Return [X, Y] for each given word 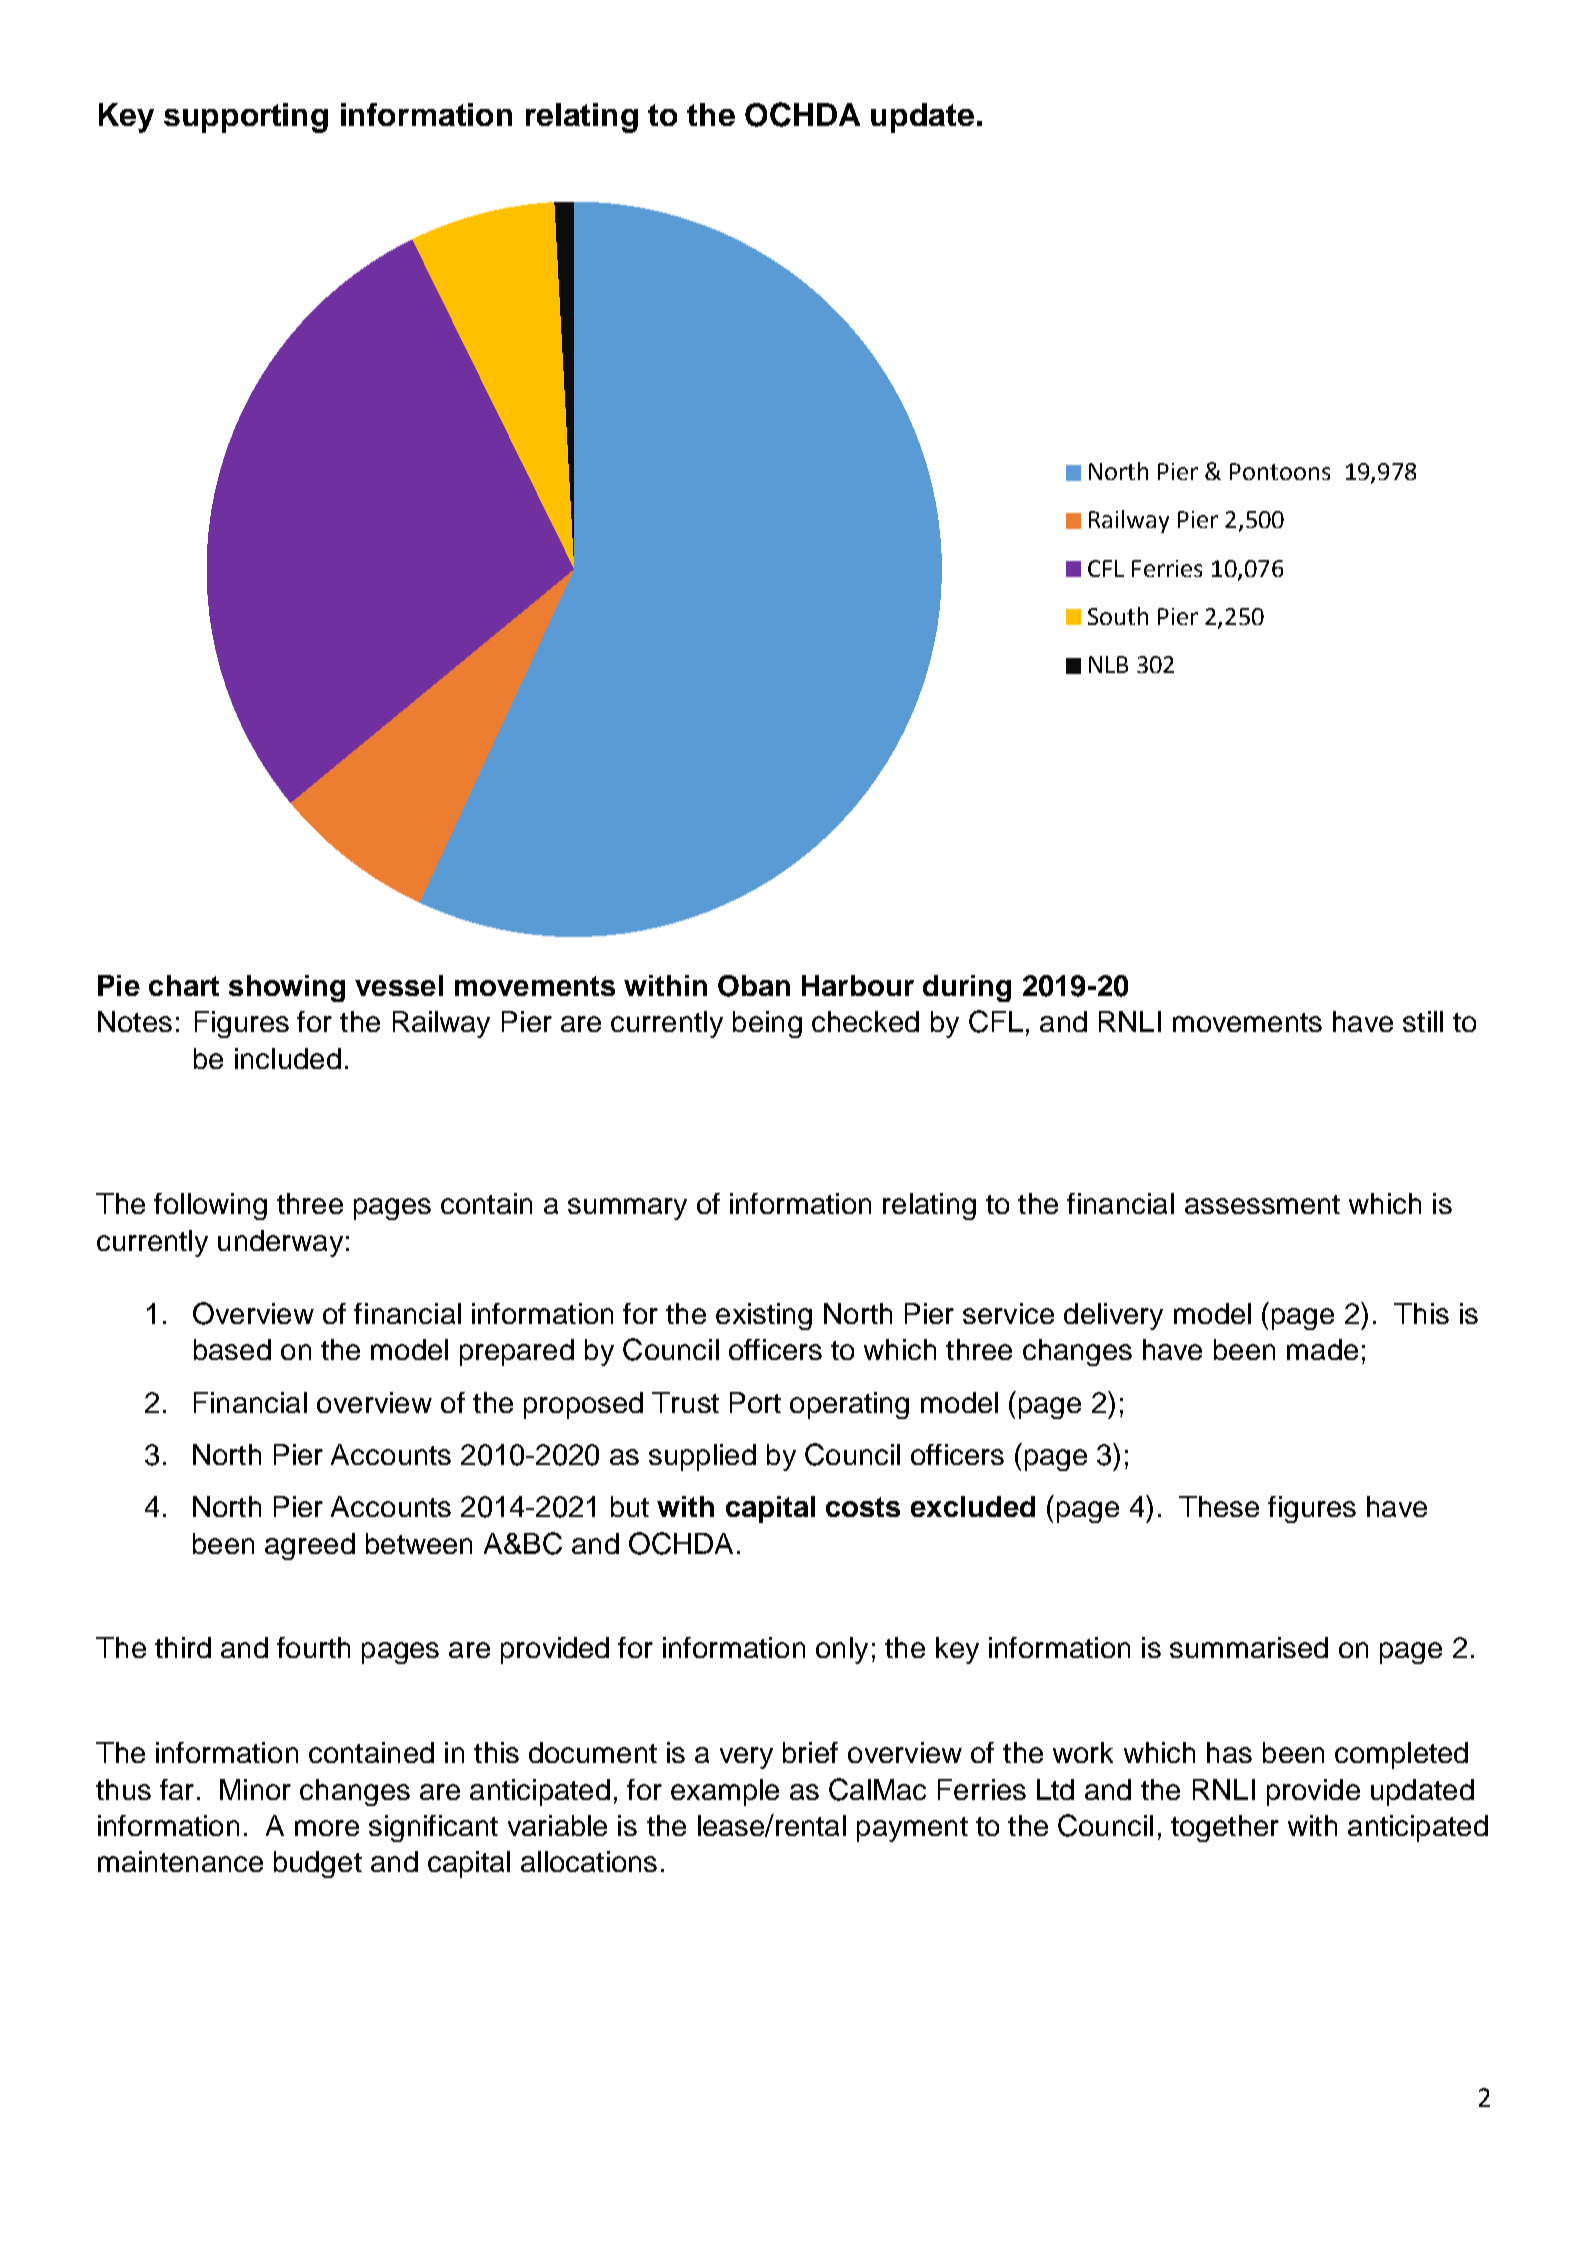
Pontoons [1280, 471]
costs [863, 1507]
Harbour [858, 985]
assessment [1262, 1204]
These [1219, 1506]
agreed [310, 1546]
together [1225, 1828]
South [1118, 616]
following [210, 1206]
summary [627, 1209]
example [725, 1792]
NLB [1108, 664]
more [327, 1828]
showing [287, 988]
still [1423, 1021]
